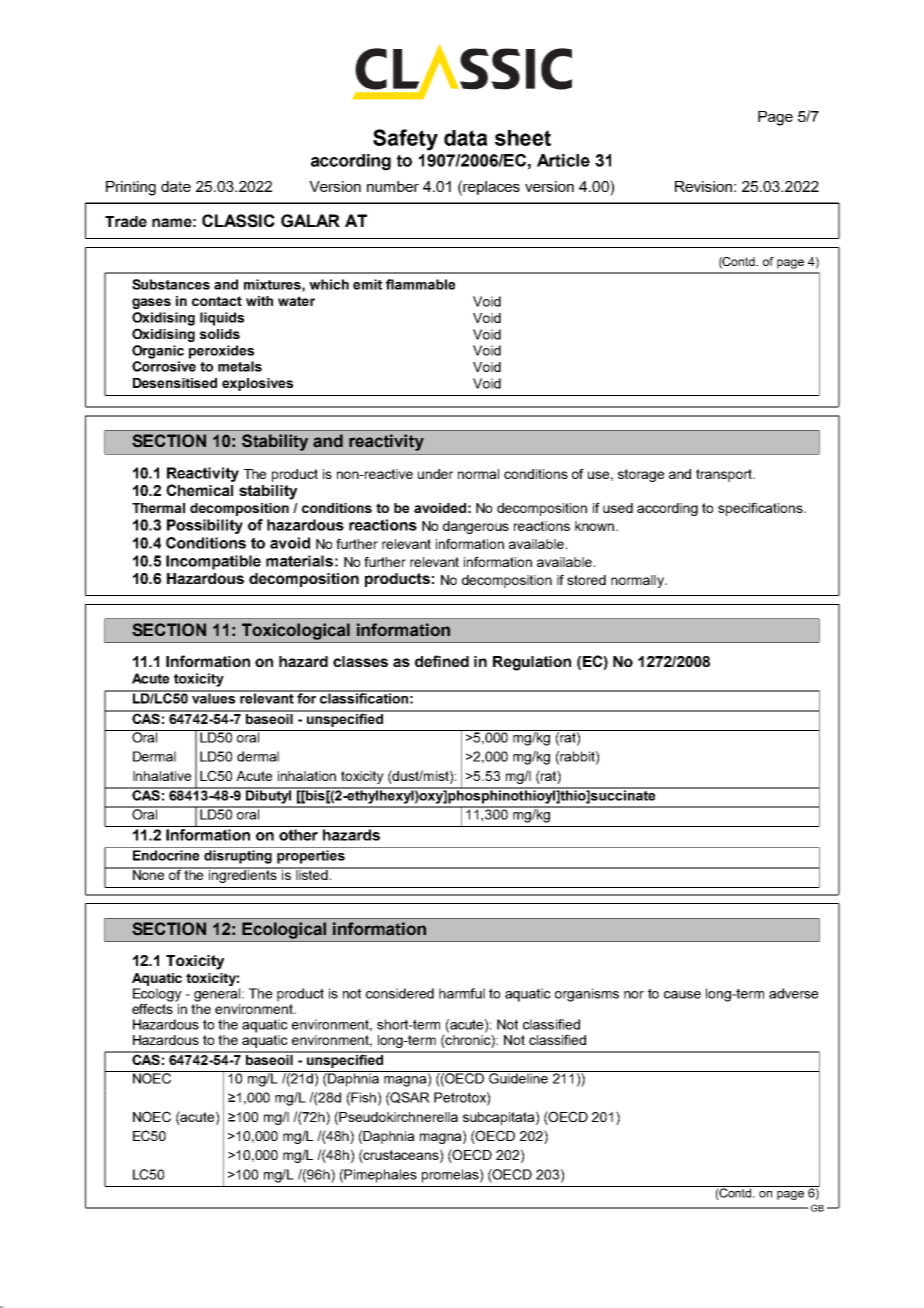  Describe the element at coordinates (176, 186) in the document. I see `date` at that location.
